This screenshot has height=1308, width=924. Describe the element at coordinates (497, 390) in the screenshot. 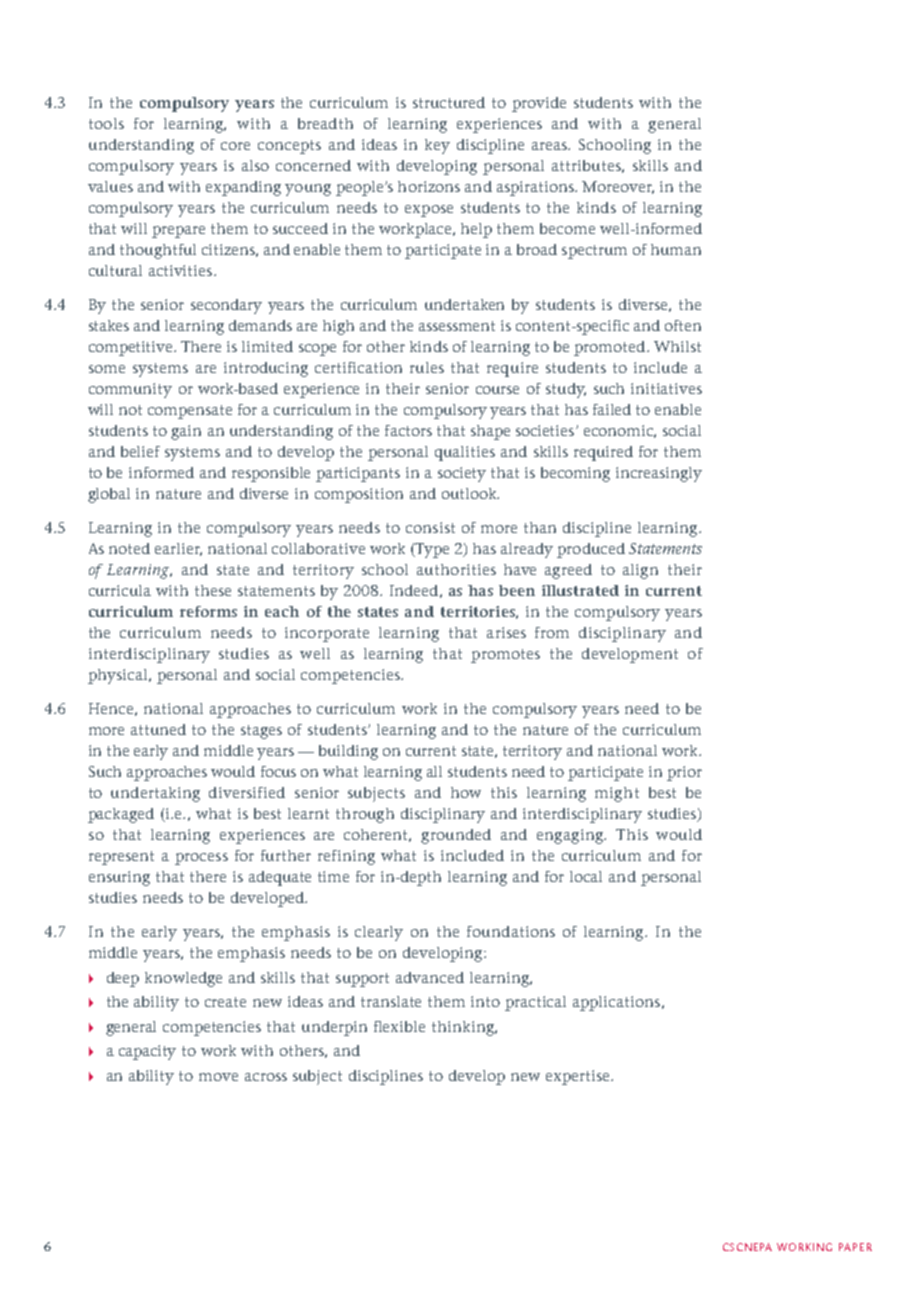

I see `course` at that location.
